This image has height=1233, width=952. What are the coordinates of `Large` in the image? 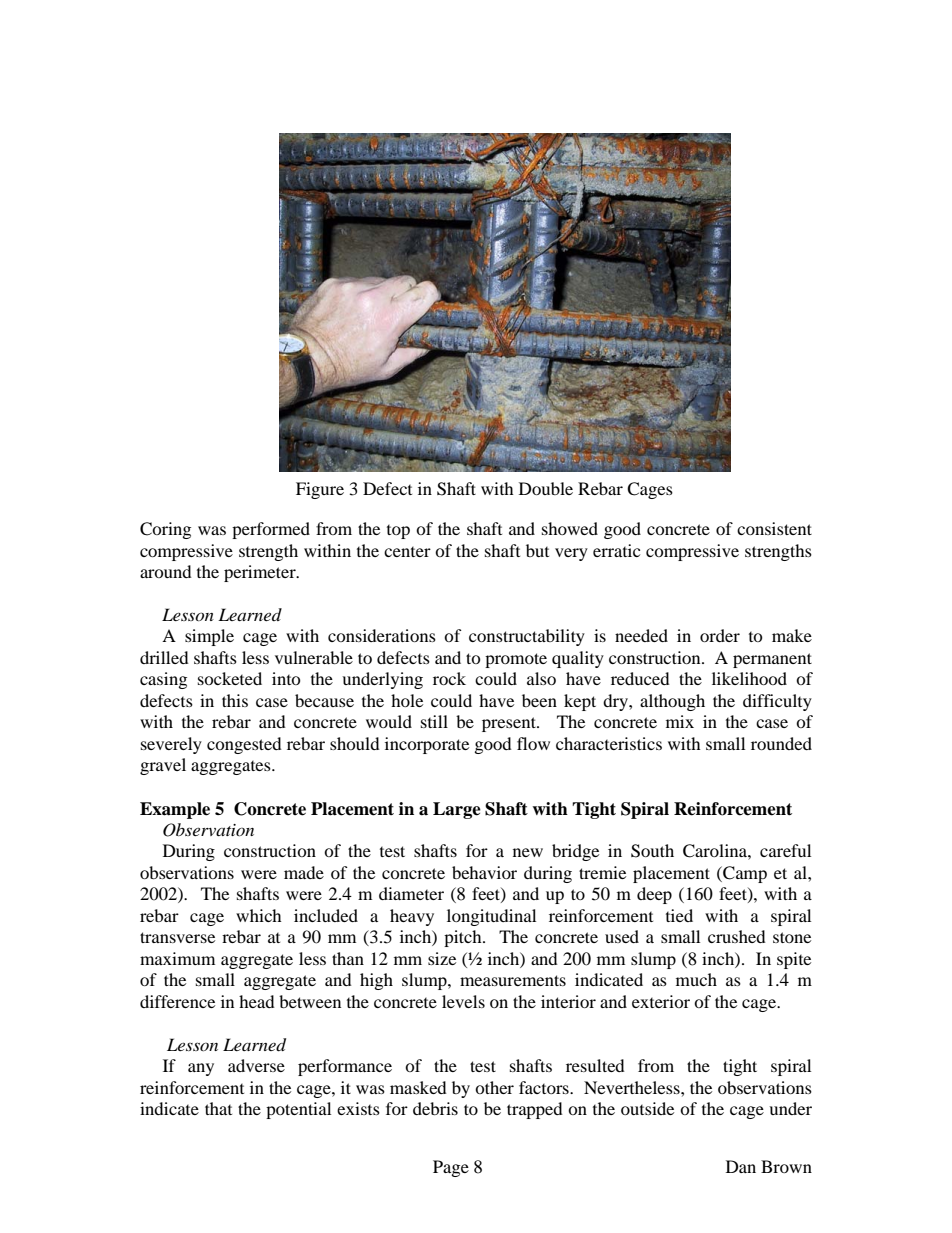 It's located at (457, 810).
